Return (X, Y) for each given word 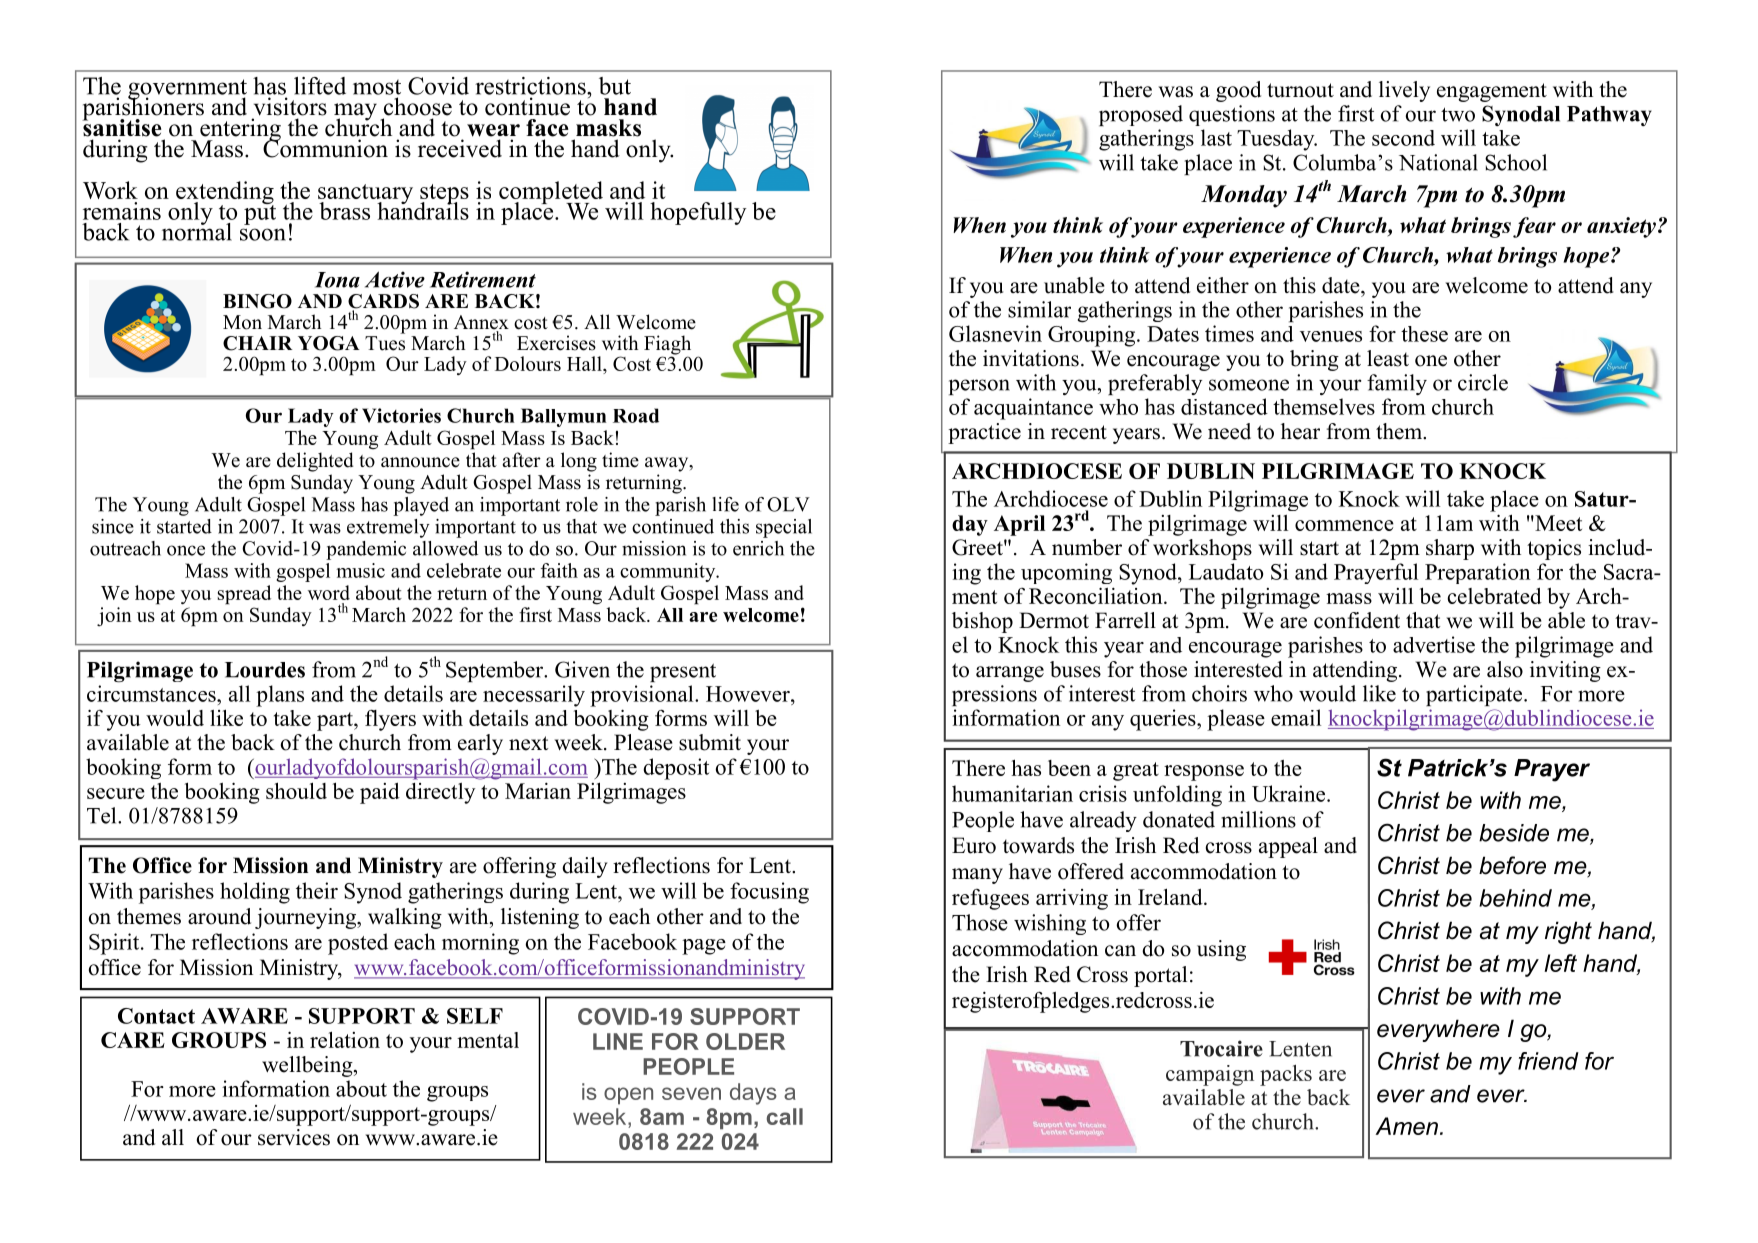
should (296, 790)
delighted (315, 462)
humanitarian (1012, 793)
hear (1300, 431)
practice (984, 433)
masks (608, 128)
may (355, 113)
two (1458, 114)
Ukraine (1290, 793)
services (294, 1137)
